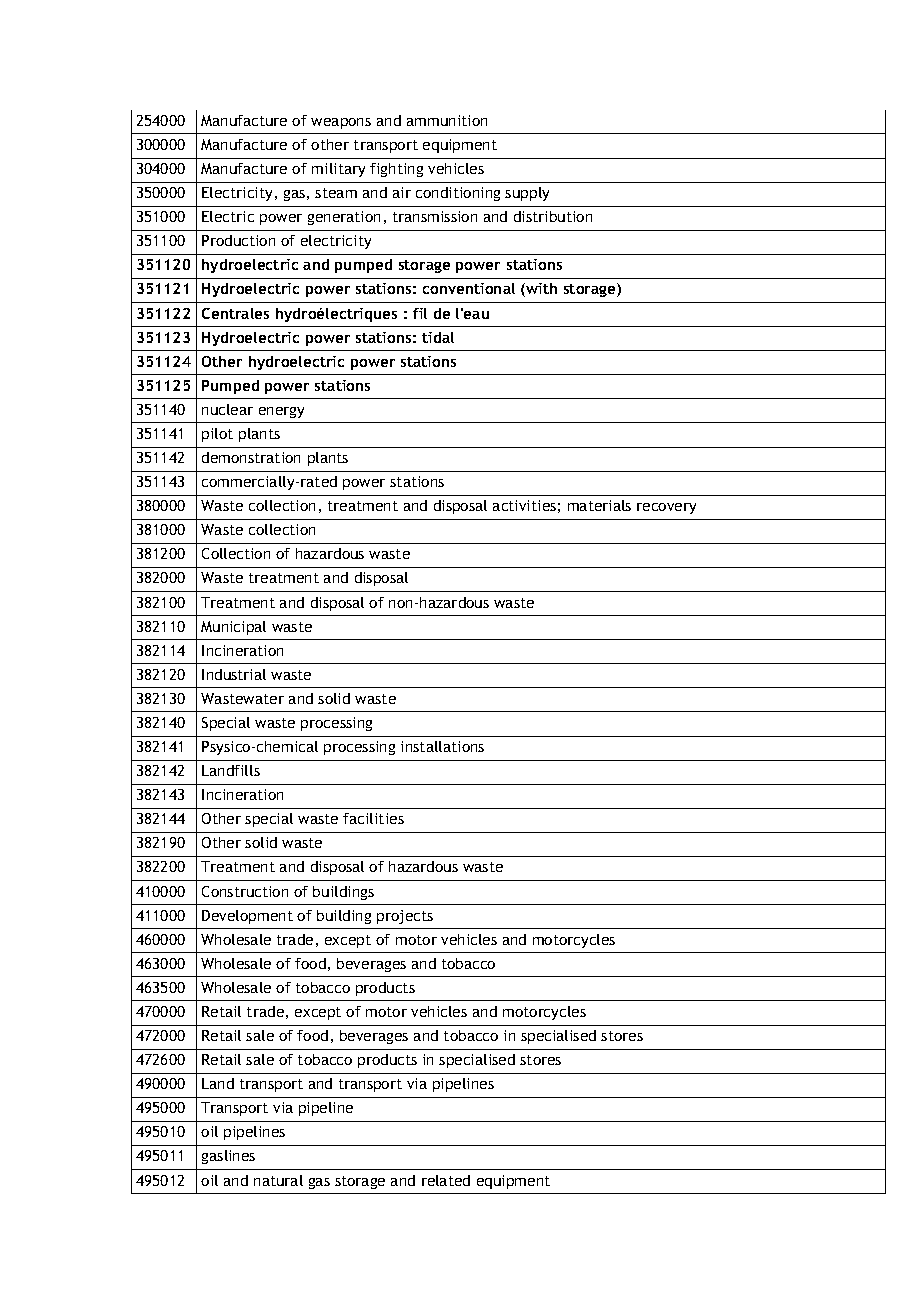 This screenshot has height=1308, width=924. I want to click on energy, so click(281, 412).
